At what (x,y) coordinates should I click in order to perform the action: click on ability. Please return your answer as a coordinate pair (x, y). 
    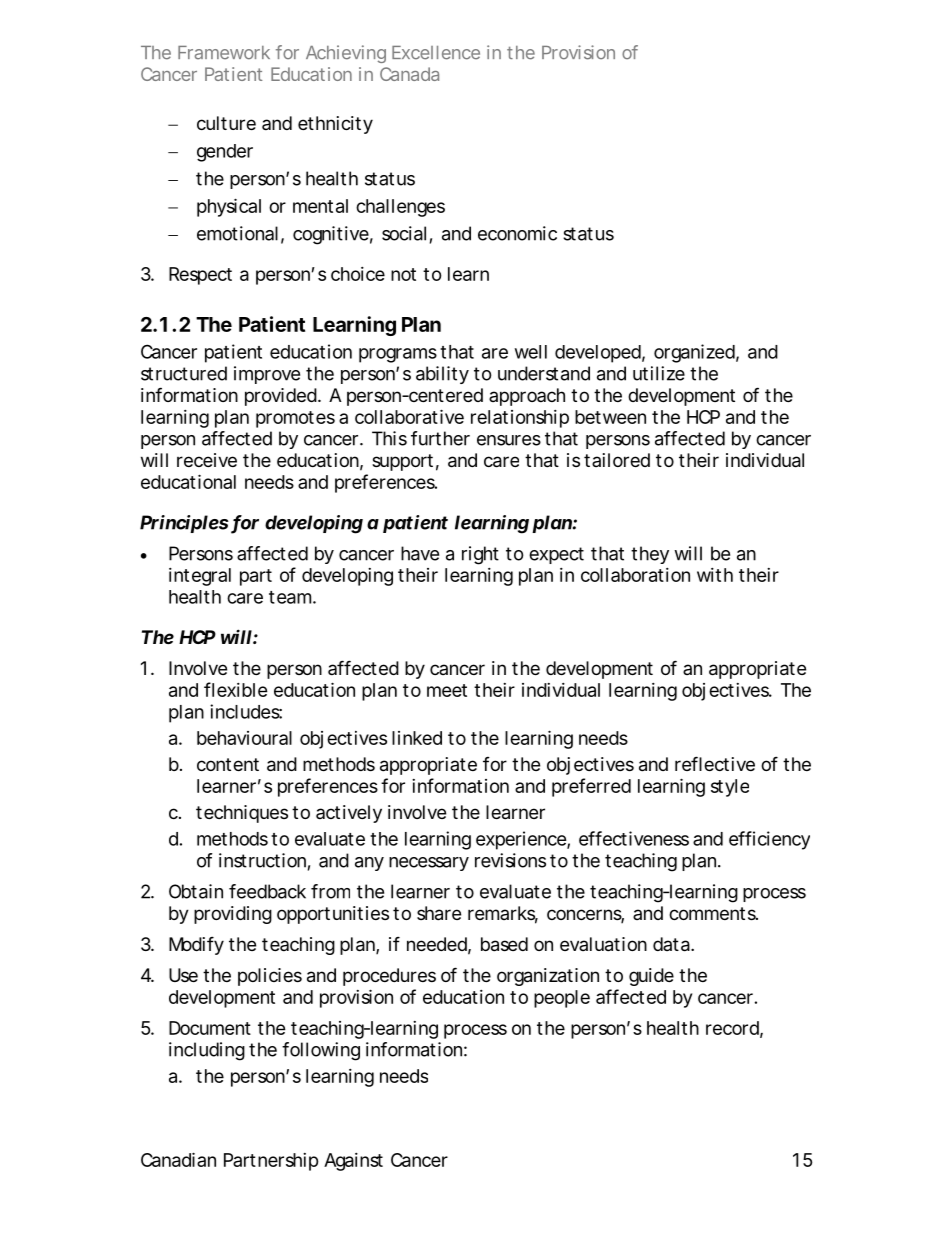
    Looking at the image, I should click on (442, 375).
